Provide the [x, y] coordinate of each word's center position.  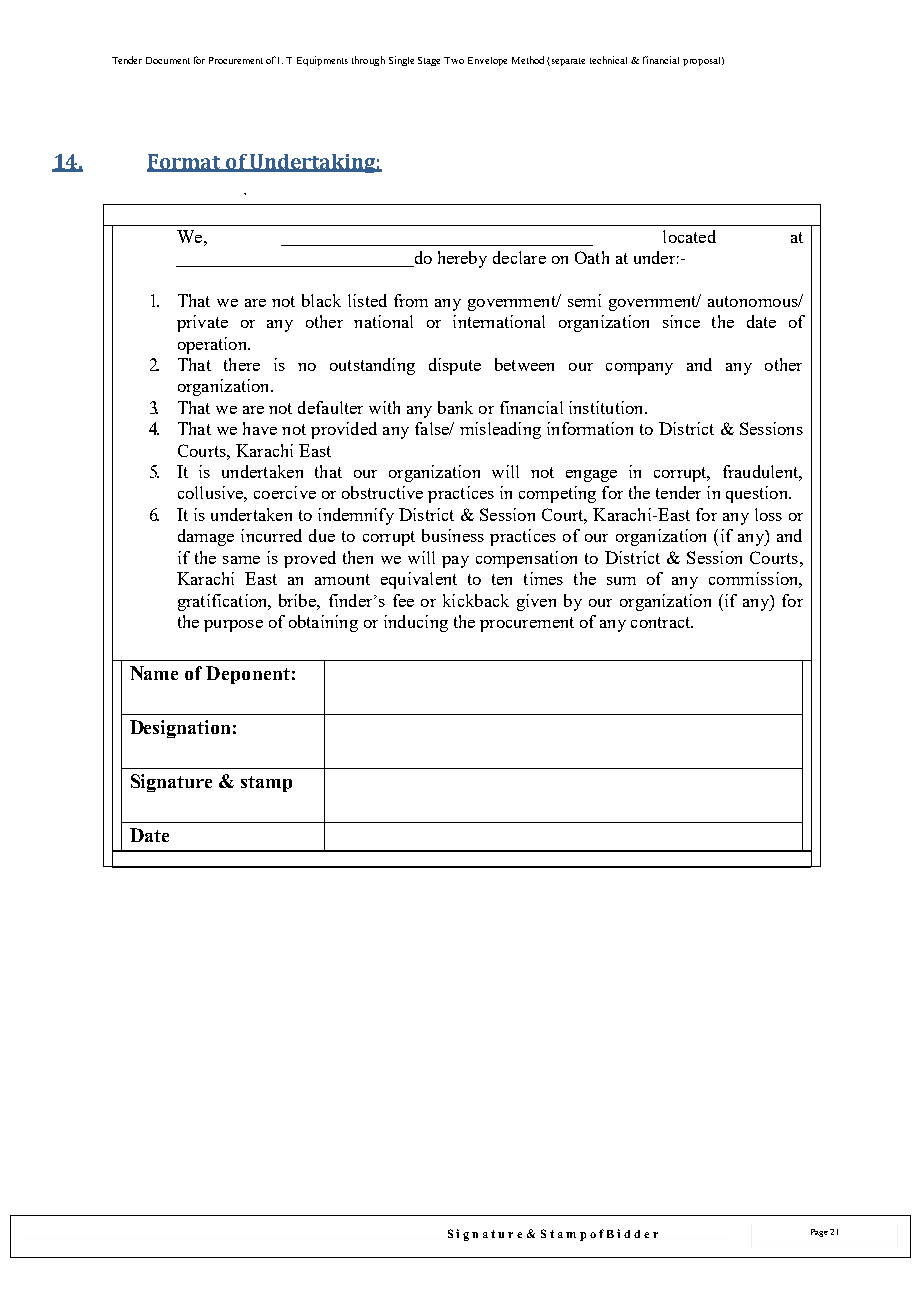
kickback [476, 600]
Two [454, 60]
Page [819, 1233]
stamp [266, 784]
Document [168, 60]
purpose [233, 626]
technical [608, 60]
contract [662, 622]
